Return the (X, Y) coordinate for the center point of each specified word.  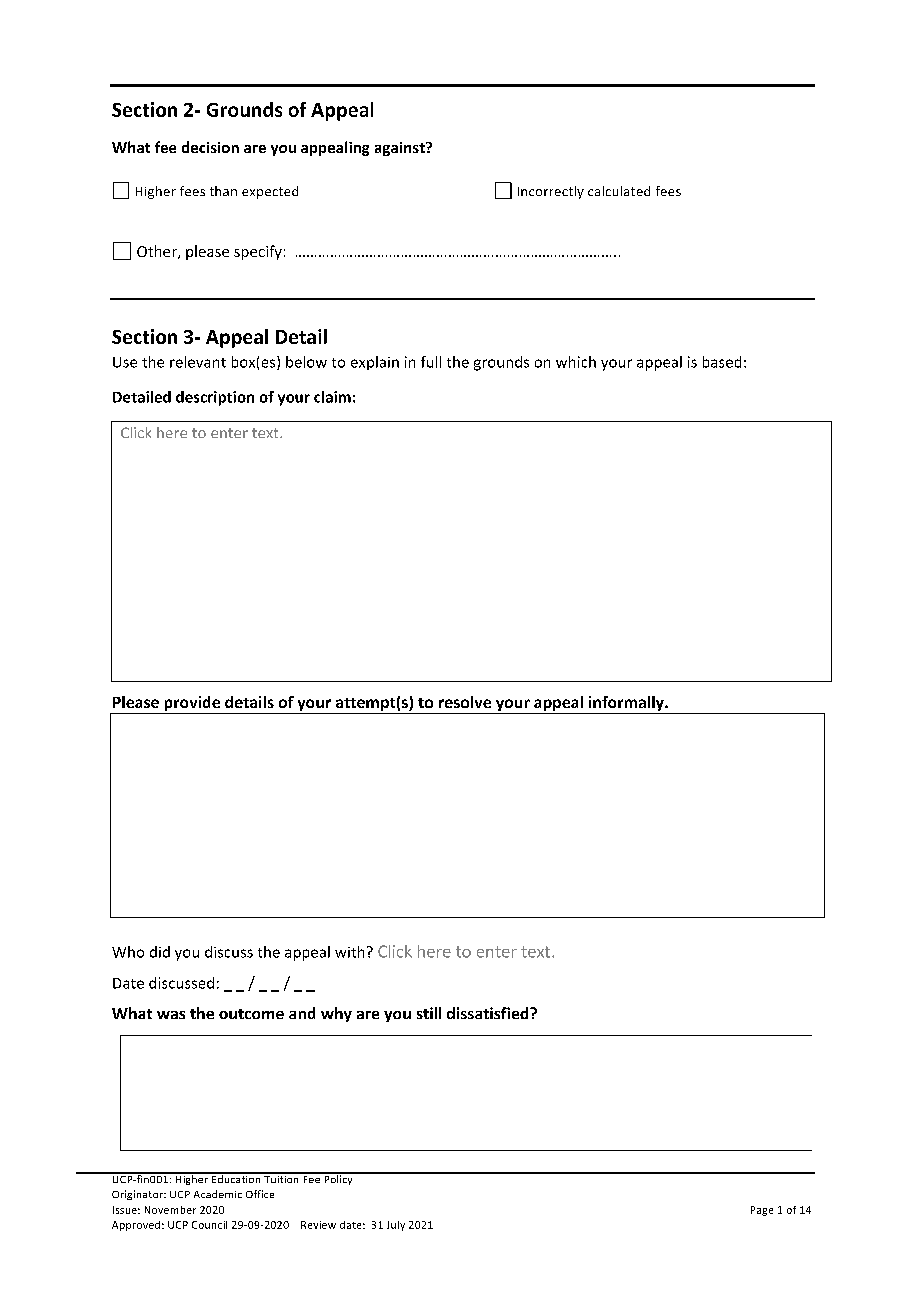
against (401, 149)
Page (762, 1211)
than (223, 191)
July (396, 1226)
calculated (619, 191)
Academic (218, 1194)
